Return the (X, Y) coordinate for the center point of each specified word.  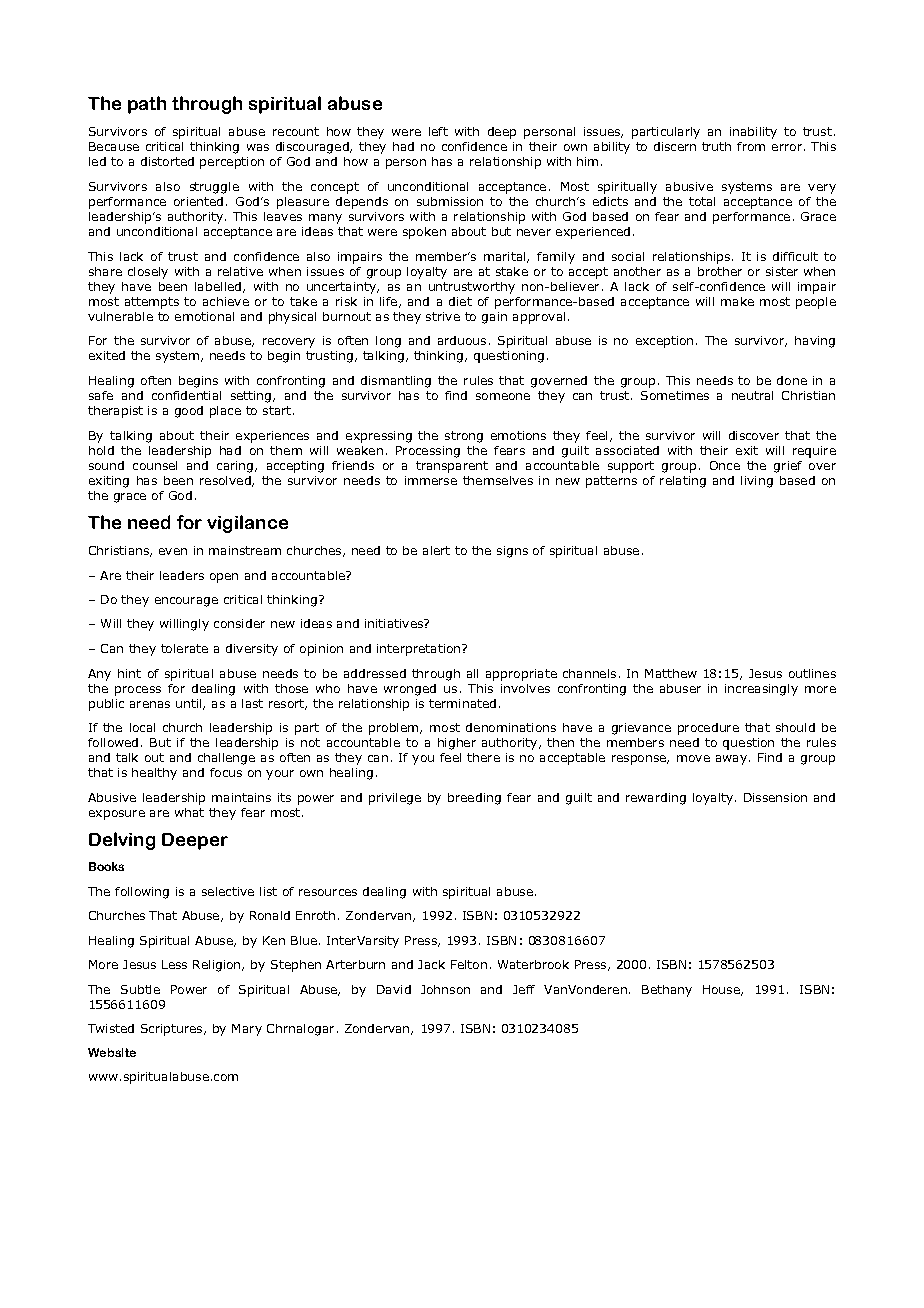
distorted (167, 161)
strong (464, 437)
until (190, 704)
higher (457, 744)
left (438, 131)
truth (716, 146)
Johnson (445, 989)
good (189, 412)
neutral (752, 395)
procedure (708, 729)
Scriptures (173, 1030)
